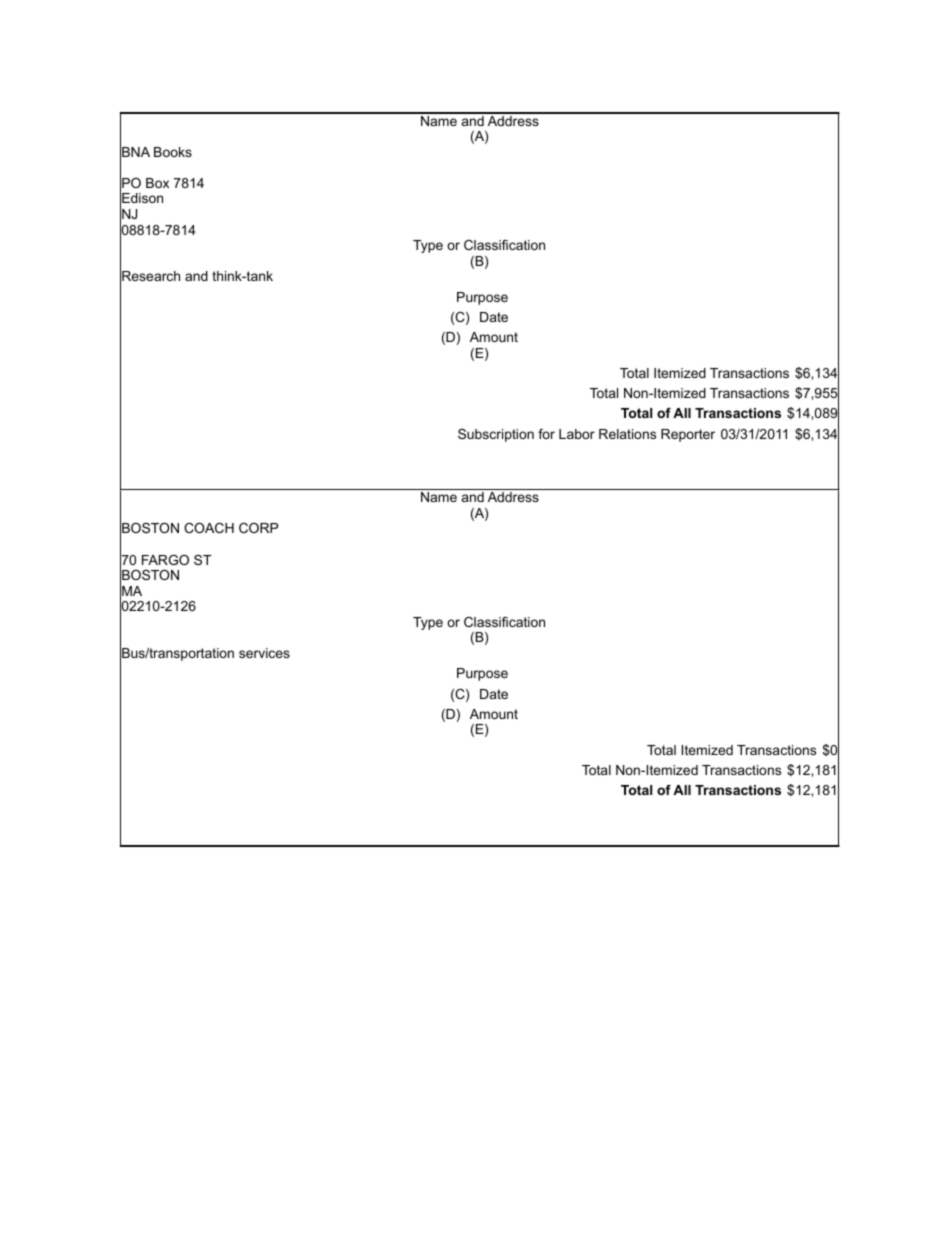  What do you see at coordinates (173, 152) in the page?
I see `Books` at bounding box center [173, 152].
